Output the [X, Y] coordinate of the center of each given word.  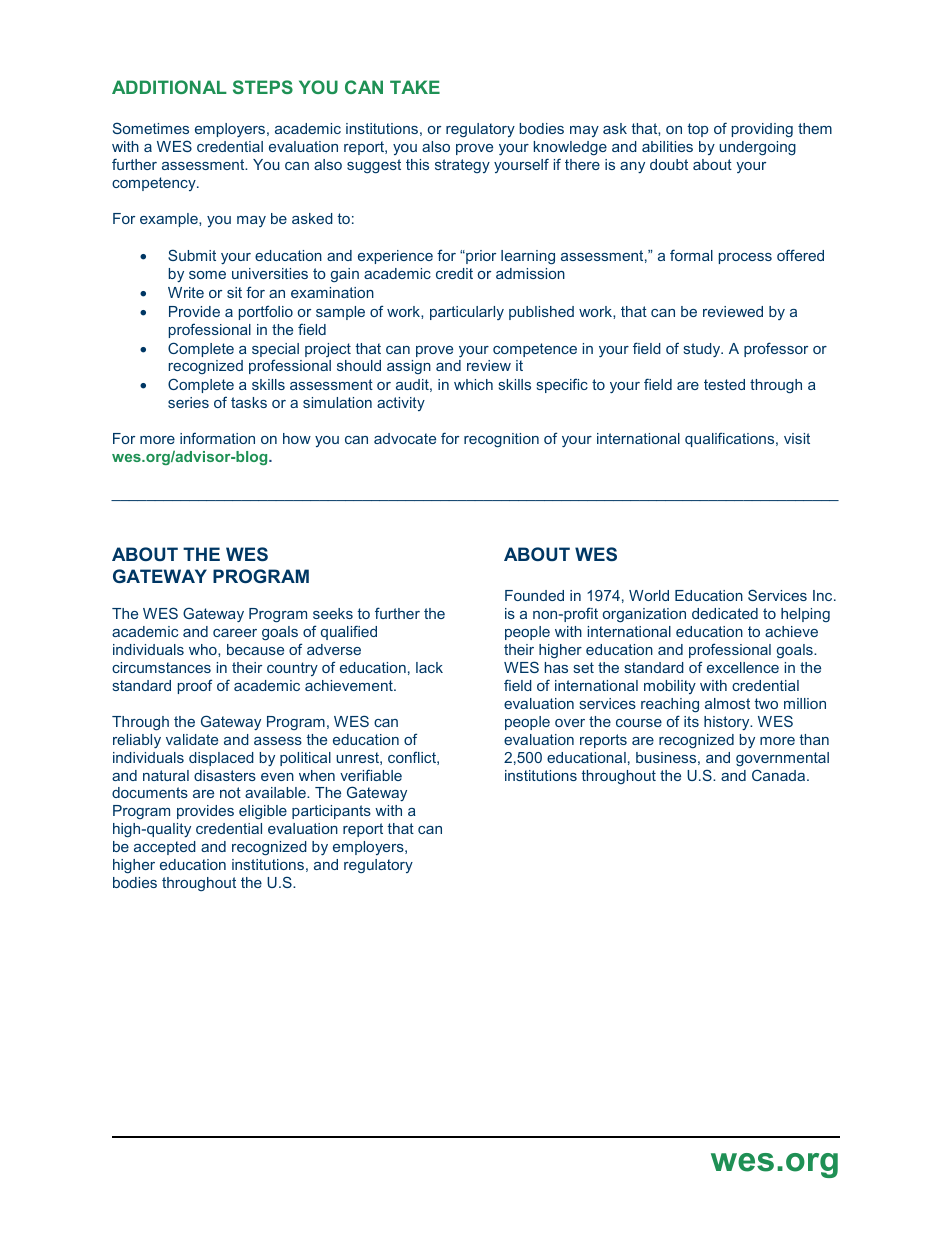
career [235, 633]
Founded [534, 595]
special [275, 351]
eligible [263, 812]
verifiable [371, 775]
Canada [778, 775]
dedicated [725, 613]
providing [762, 130]
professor [776, 349]
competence [535, 350]
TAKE [415, 87]
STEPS [263, 87]
